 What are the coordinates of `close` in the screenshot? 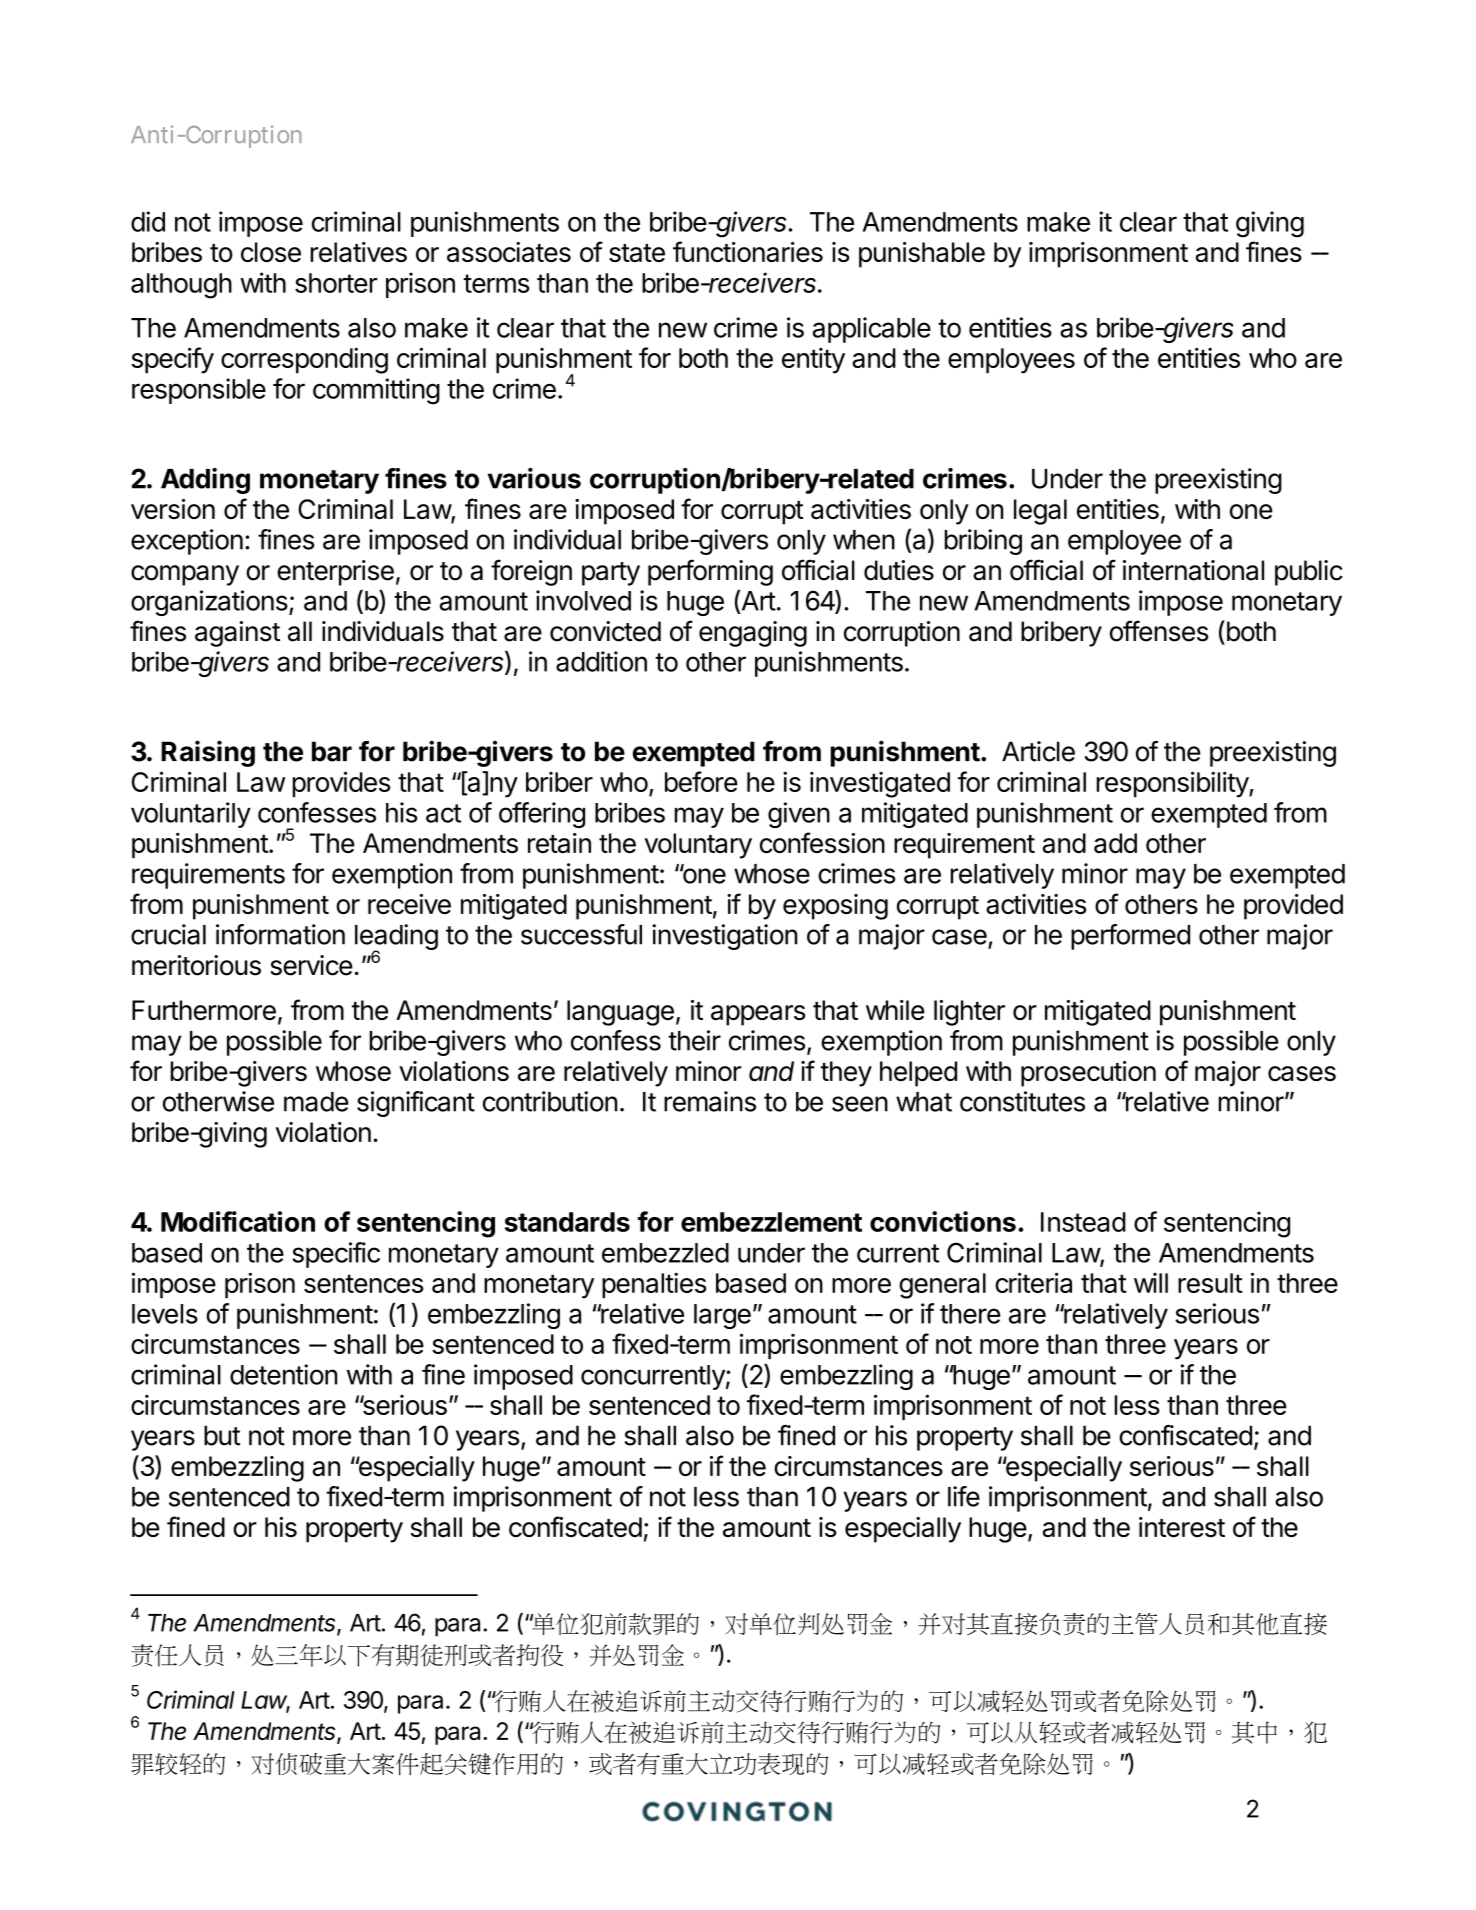 It's located at (271, 252).
